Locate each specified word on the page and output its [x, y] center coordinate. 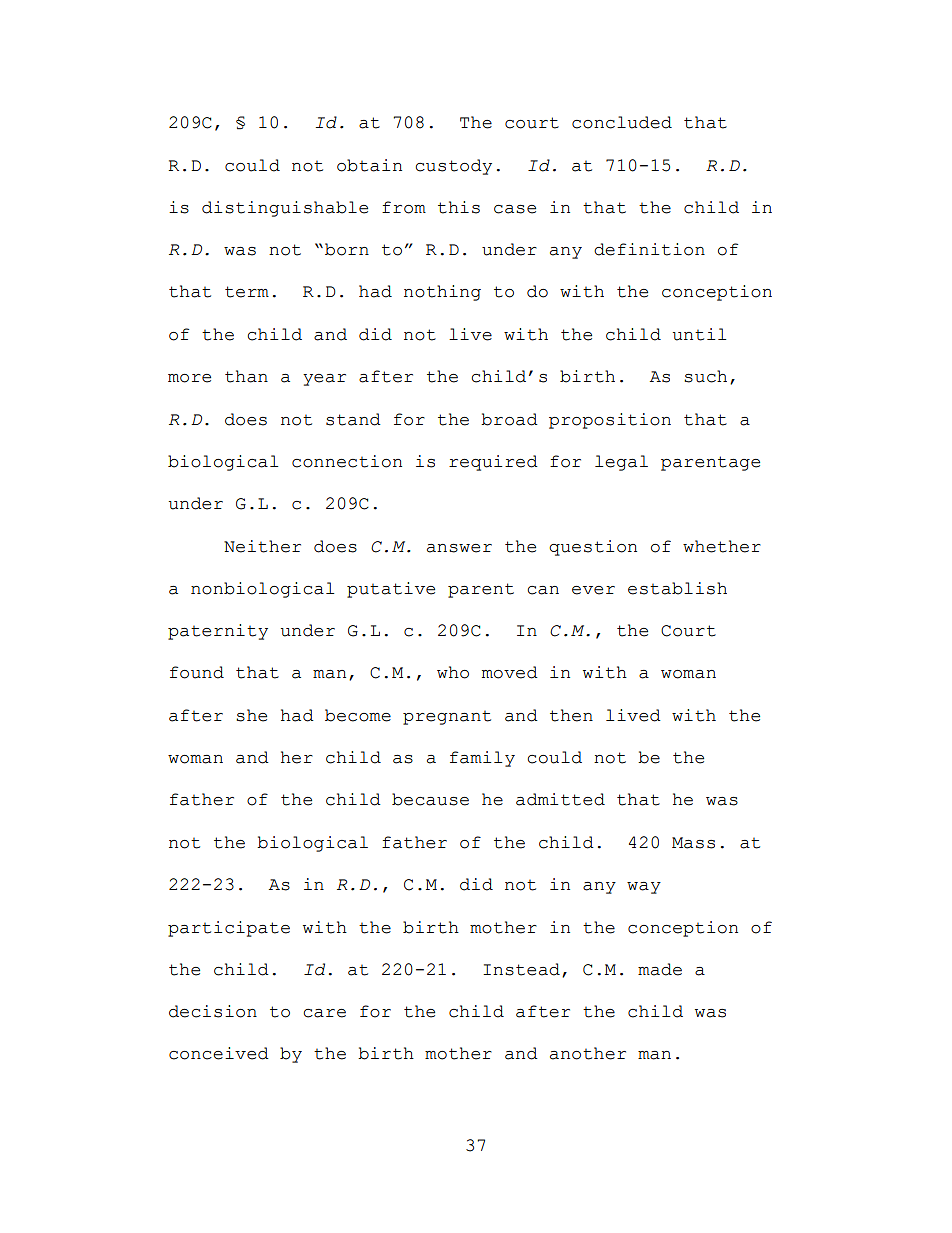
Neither [262, 546]
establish [677, 588]
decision [213, 1011]
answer [459, 548]
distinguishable [285, 209]
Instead [521, 969]
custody [454, 167]
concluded [622, 122]
